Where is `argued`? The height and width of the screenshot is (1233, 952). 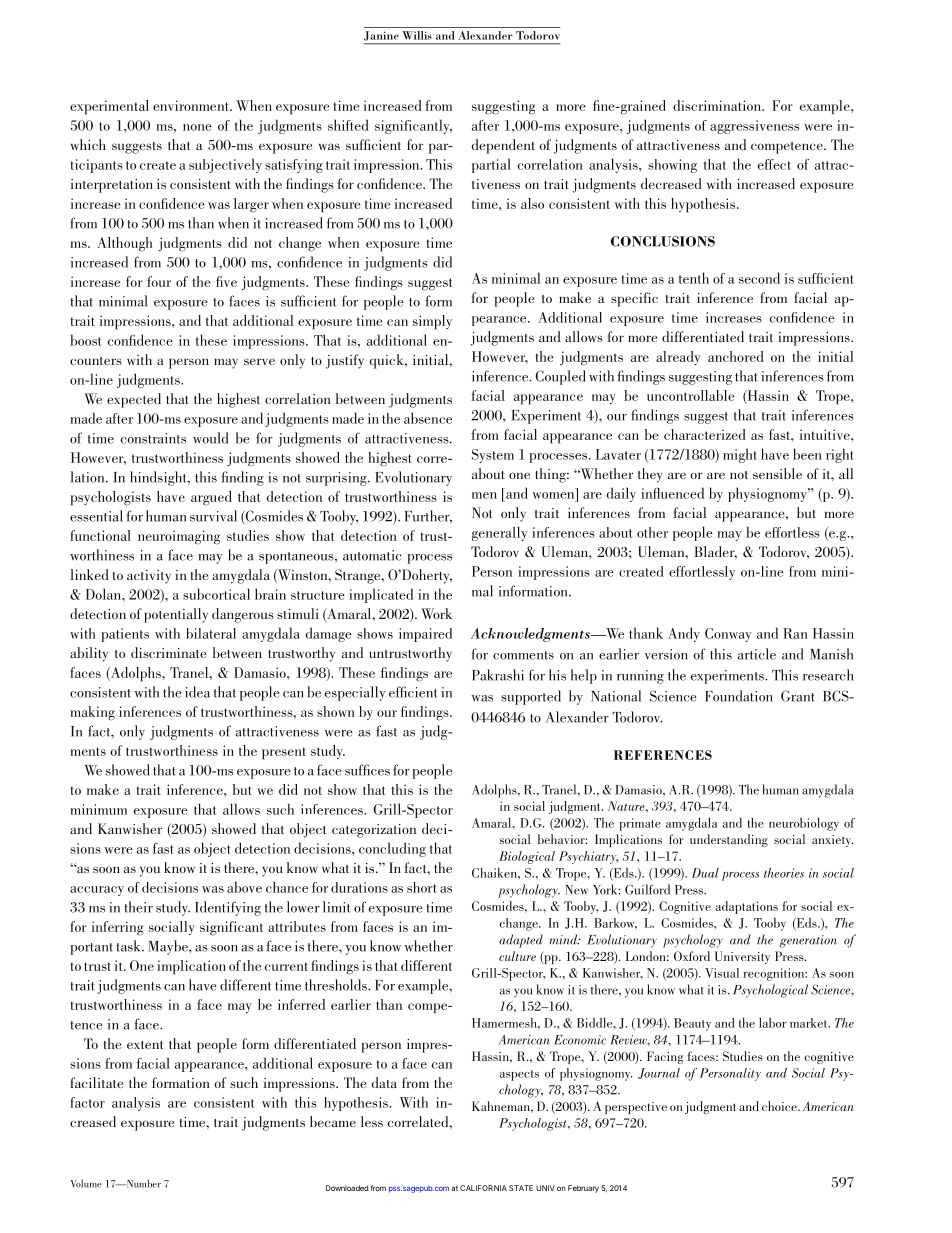
argued is located at coordinates (211, 498).
